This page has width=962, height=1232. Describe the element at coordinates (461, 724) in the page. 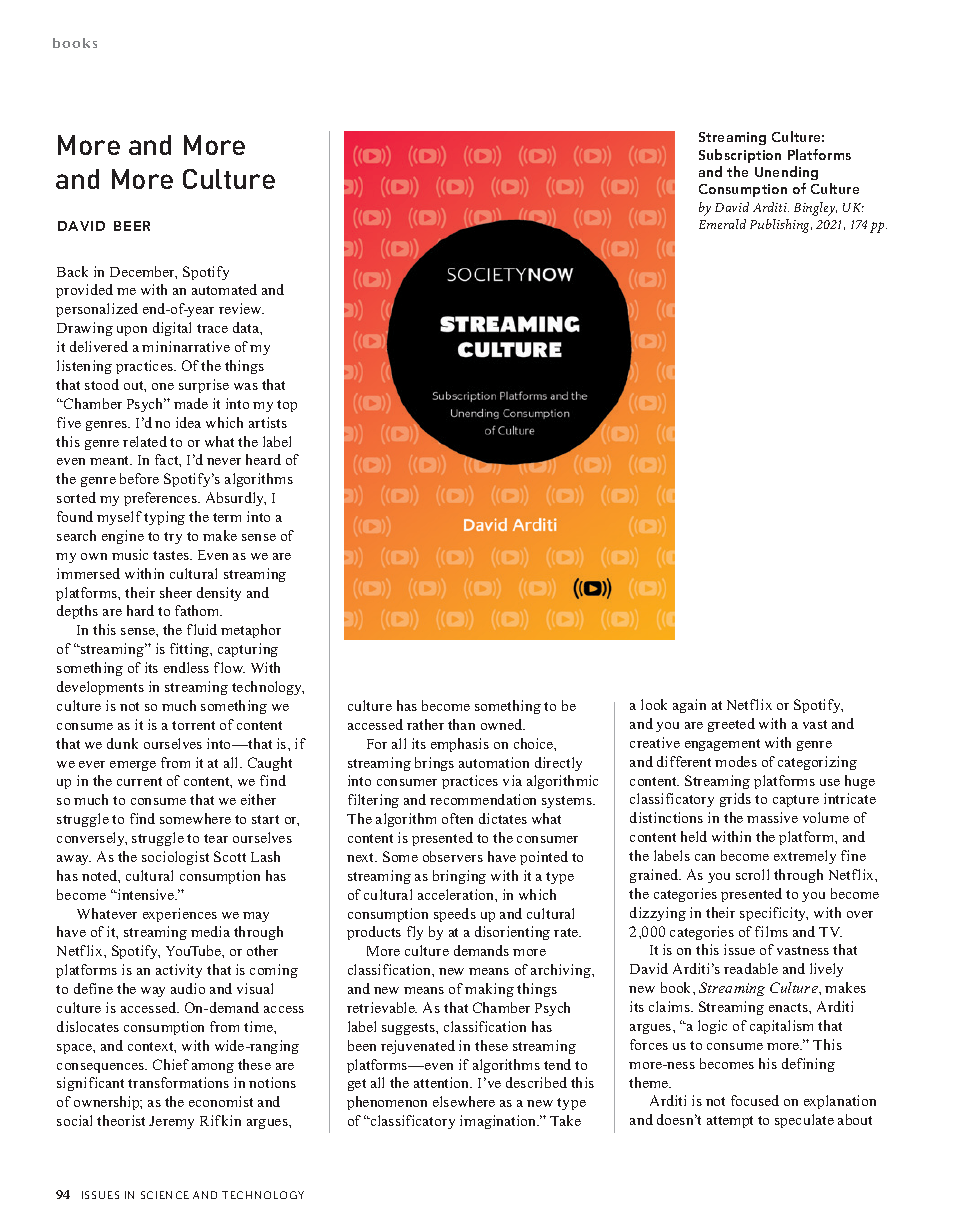

I see `than` at that location.
